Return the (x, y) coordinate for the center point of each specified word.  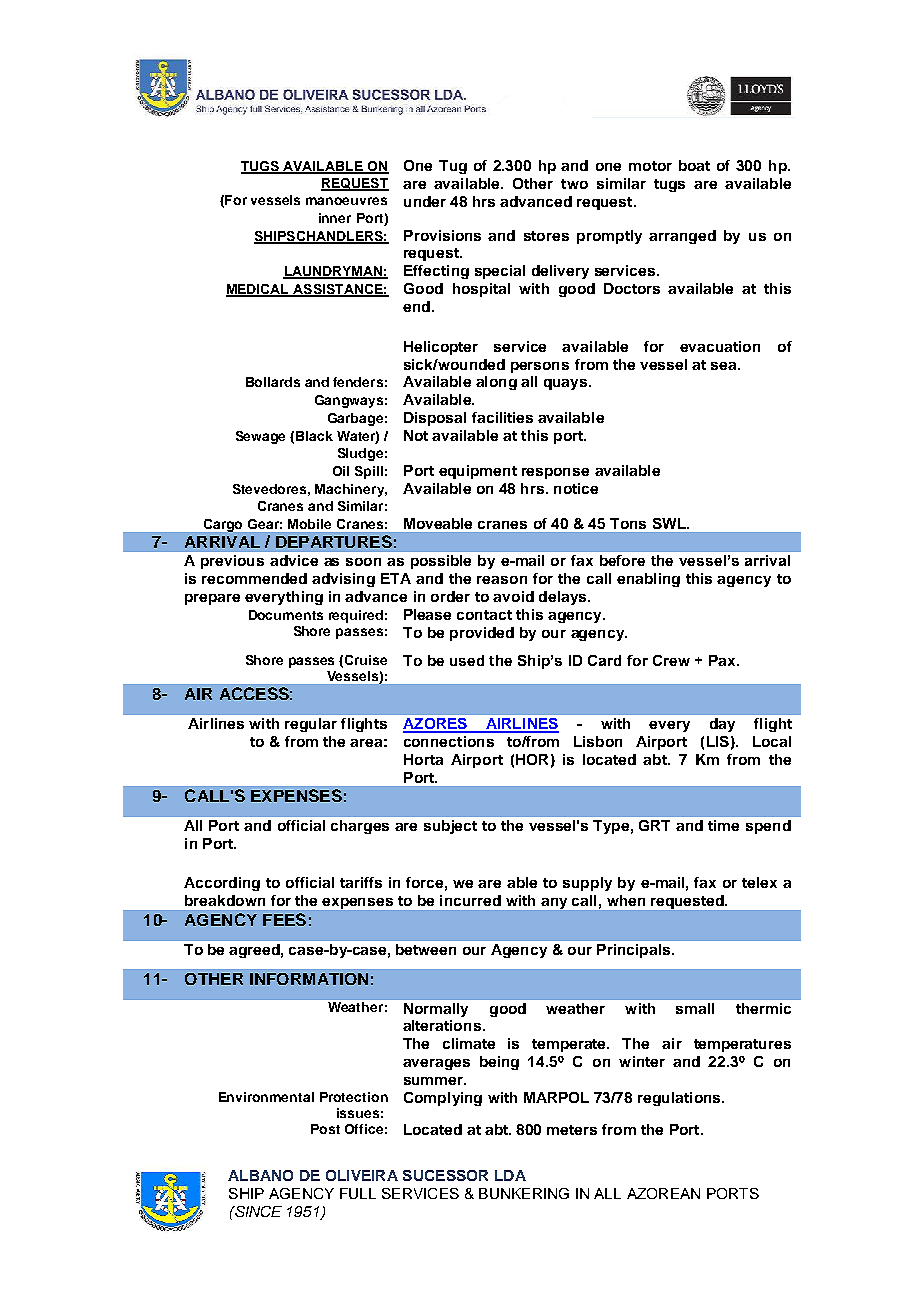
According (222, 884)
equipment (478, 472)
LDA (510, 1175)
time (723, 825)
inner (335, 218)
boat (694, 165)
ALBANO (260, 1175)
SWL (670, 523)
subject (450, 827)
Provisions (442, 235)
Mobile (309, 524)
